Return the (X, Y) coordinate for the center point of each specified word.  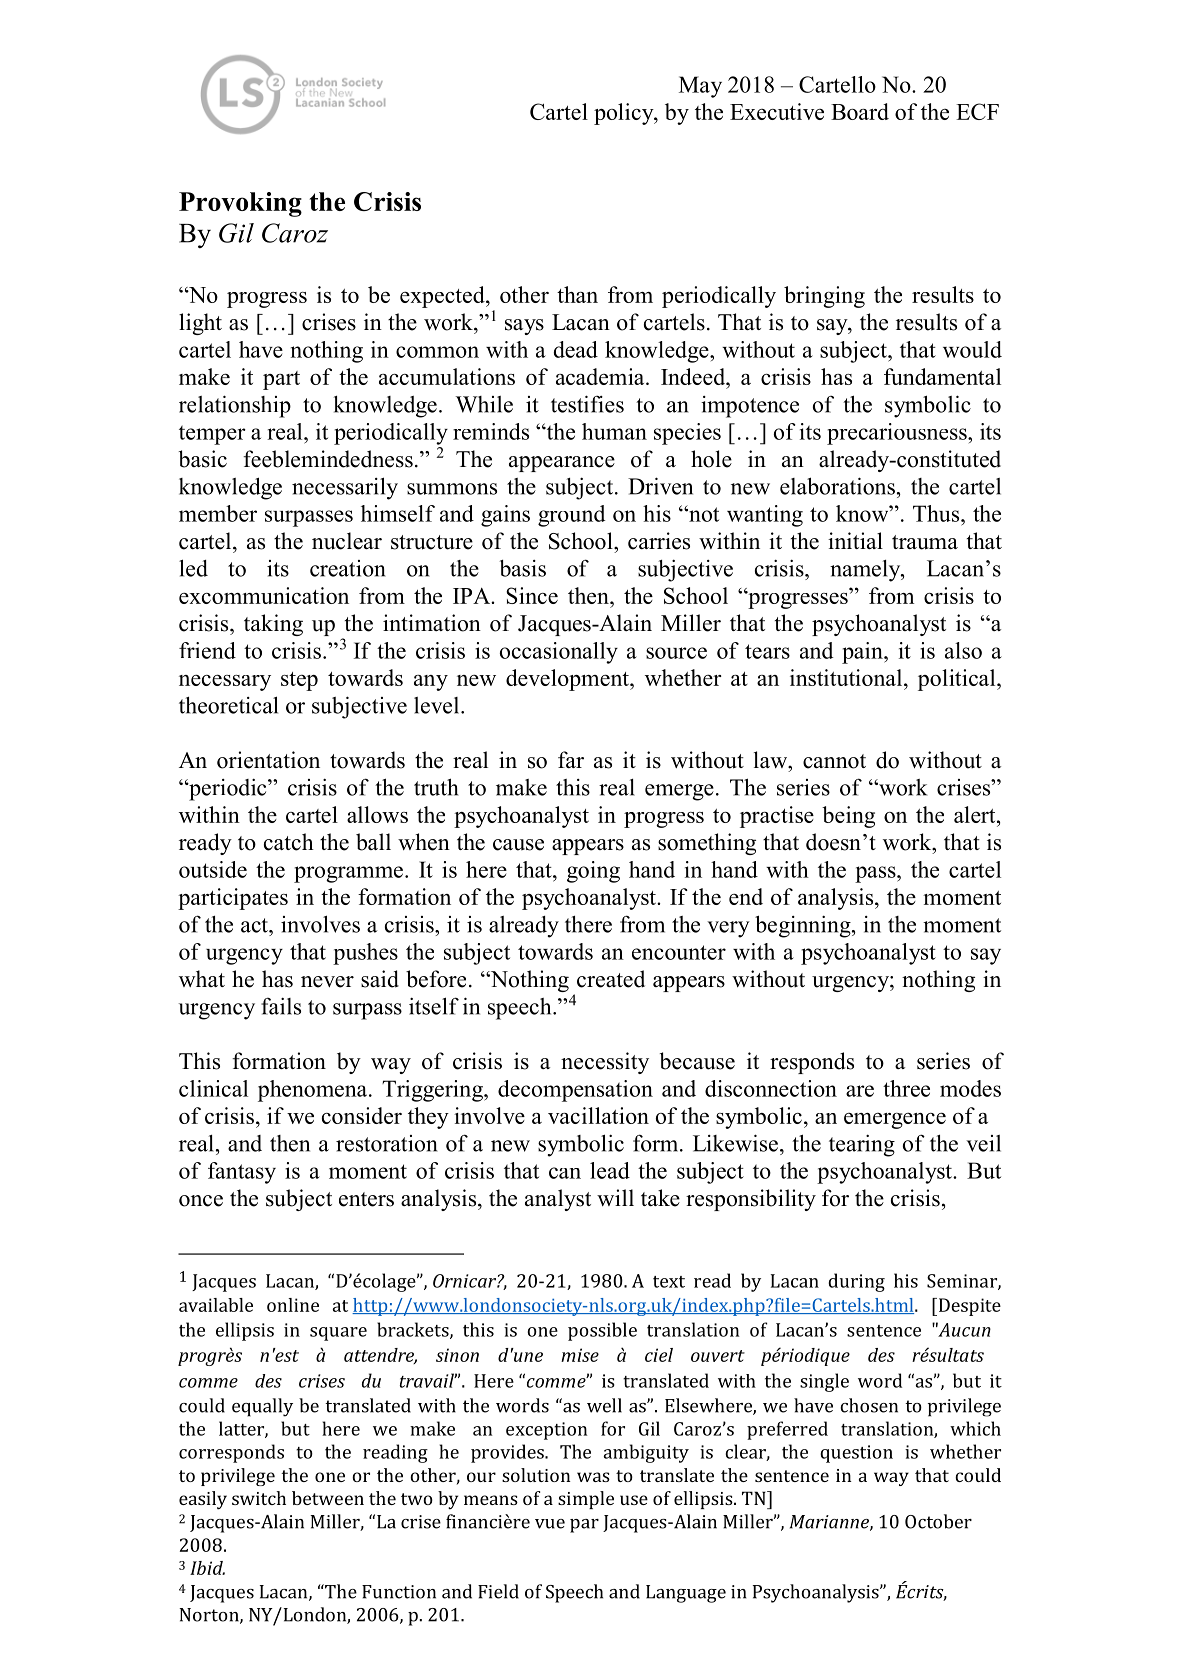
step (299, 681)
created (611, 979)
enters (366, 1199)
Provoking (240, 204)
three (906, 1088)
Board (860, 111)
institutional (847, 677)
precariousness (898, 434)
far (571, 759)
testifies (587, 404)
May (700, 87)
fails (281, 1006)
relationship (235, 406)
